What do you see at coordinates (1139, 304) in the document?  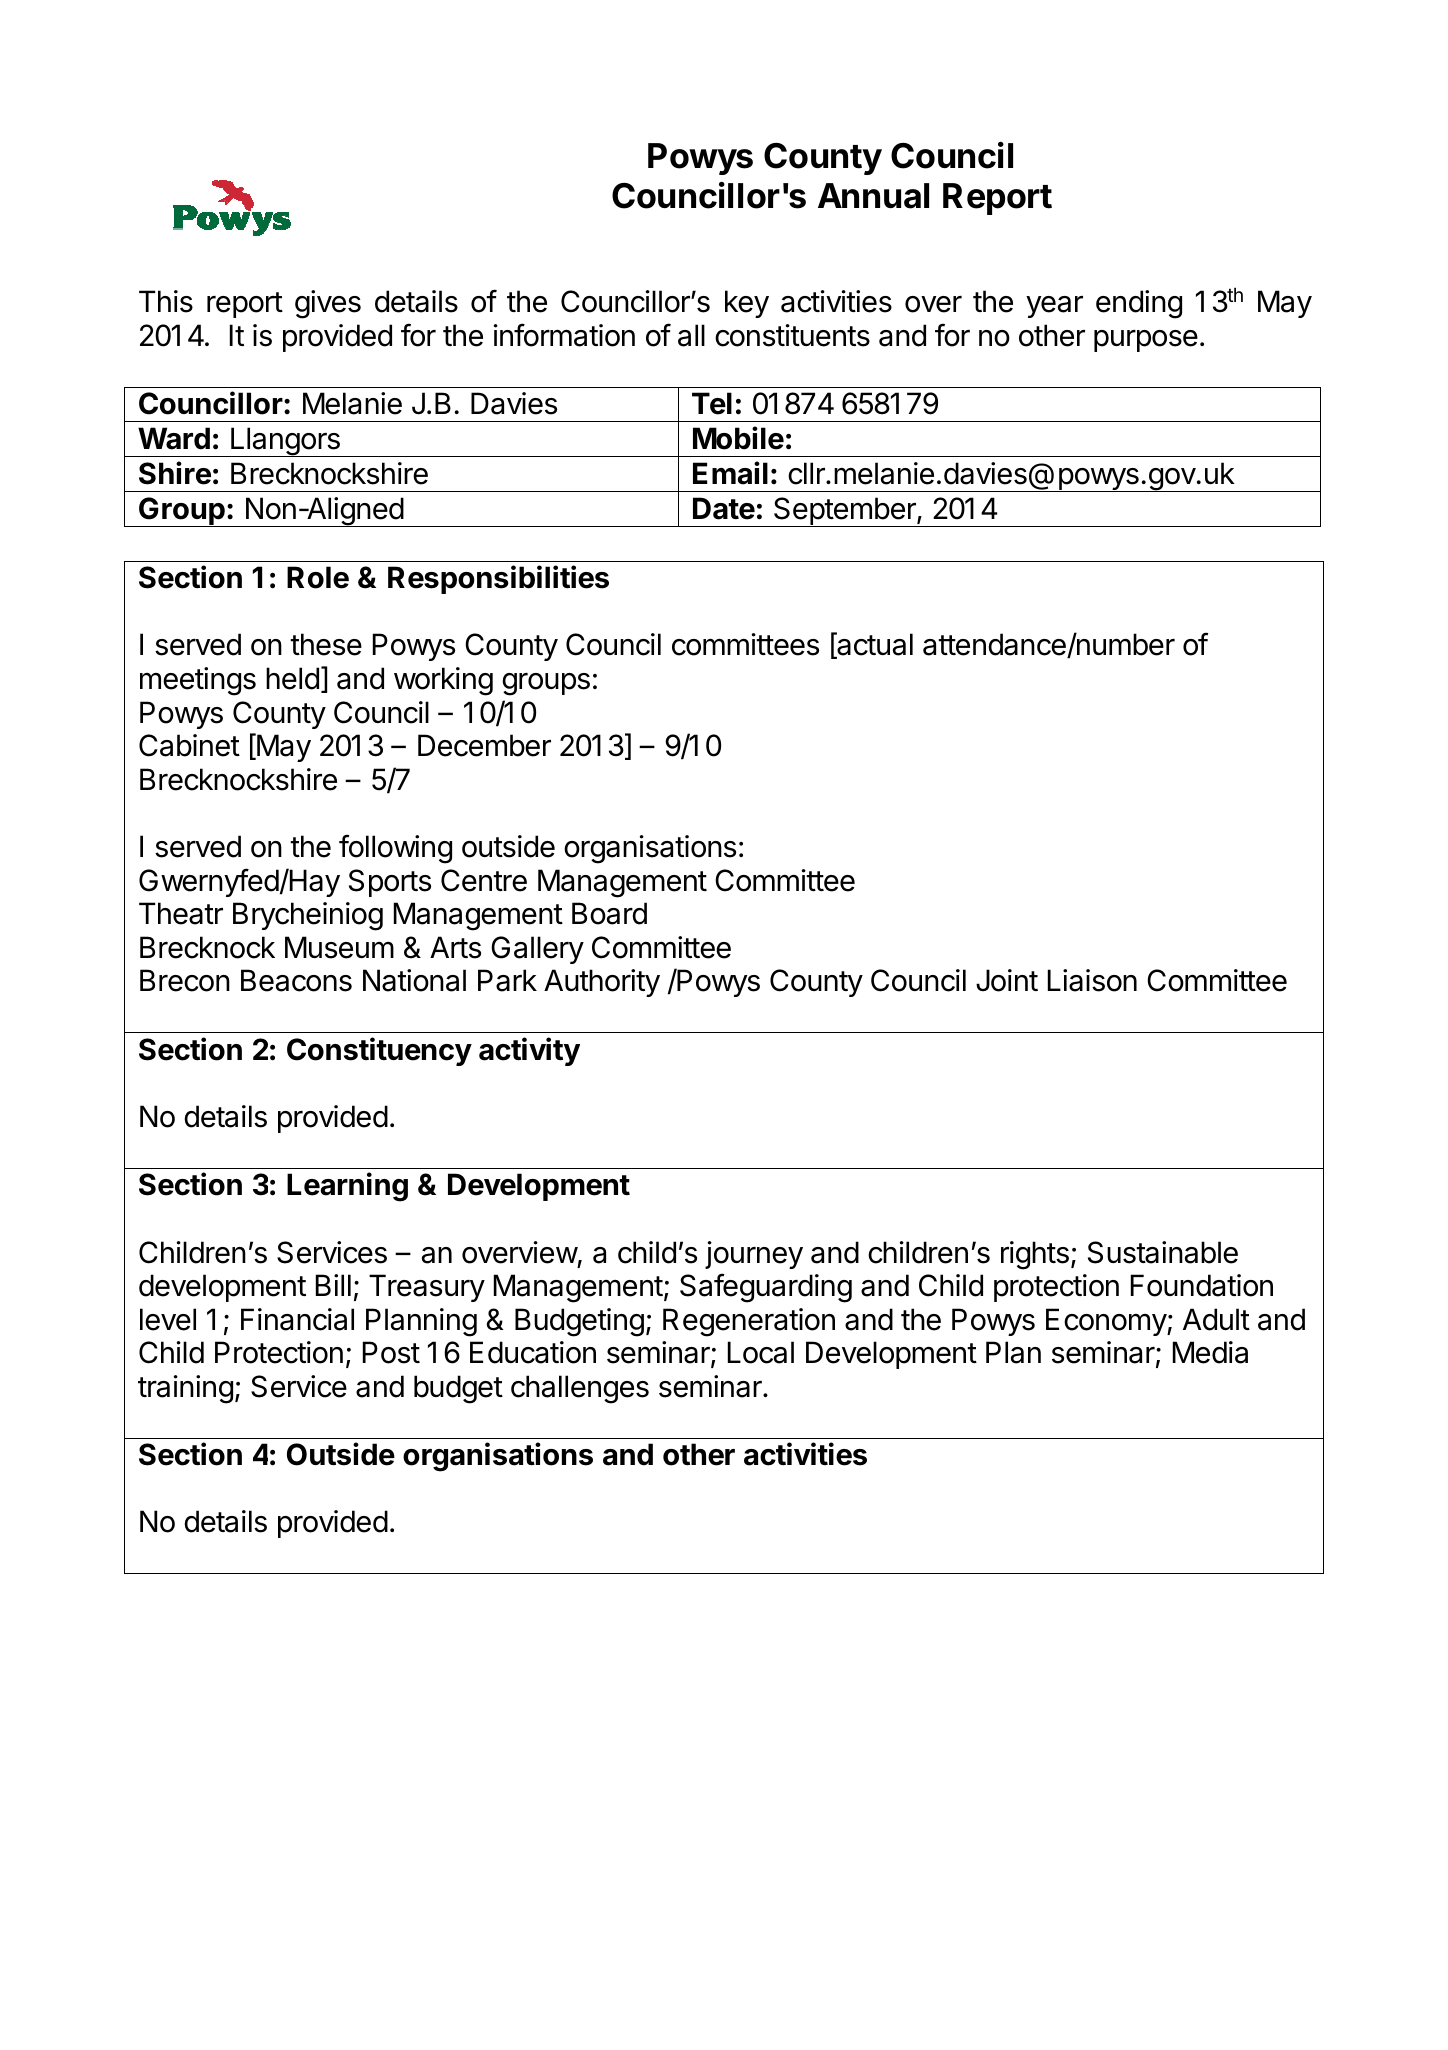 I see `ending` at bounding box center [1139, 304].
